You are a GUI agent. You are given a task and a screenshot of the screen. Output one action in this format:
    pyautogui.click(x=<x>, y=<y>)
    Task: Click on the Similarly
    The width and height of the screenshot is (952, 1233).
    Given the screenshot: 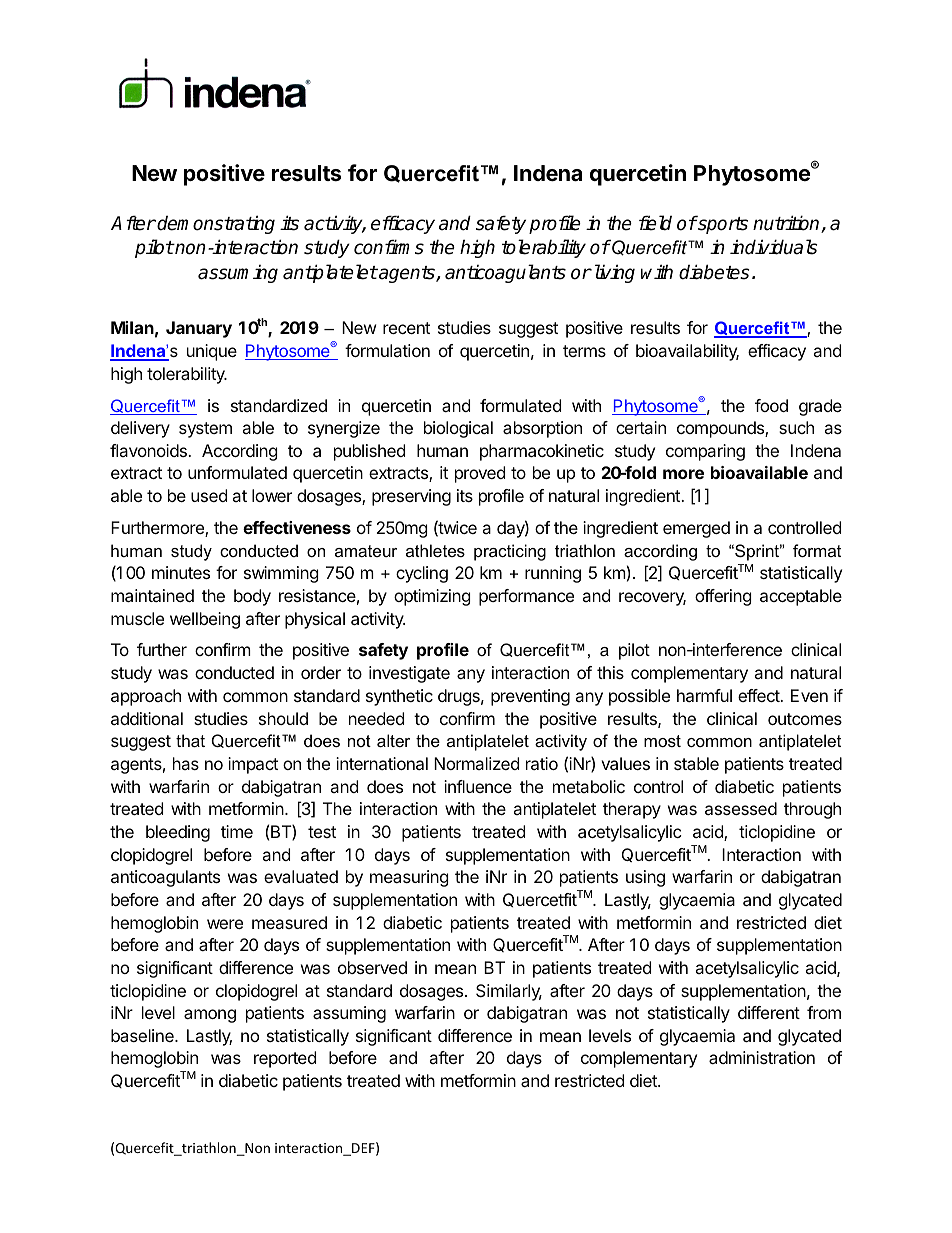 What is the action you would take?
    pyautogui.click(x=509, y=992)
